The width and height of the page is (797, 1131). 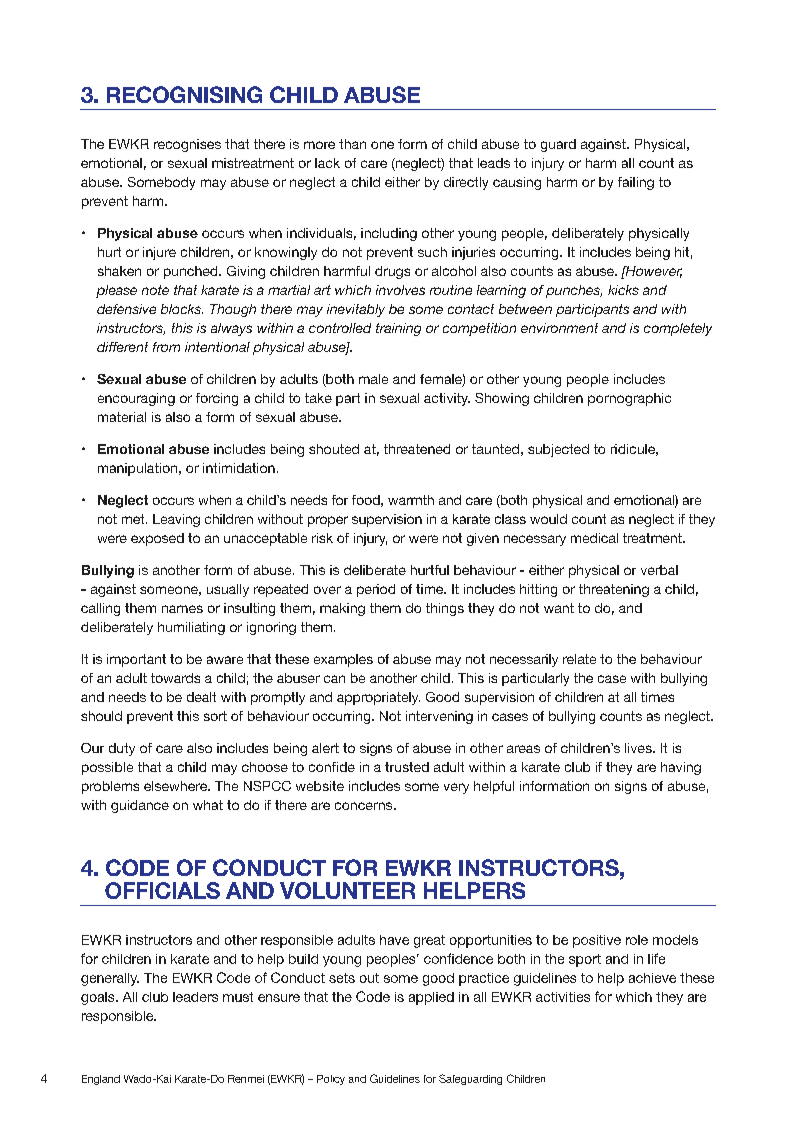 What do you see at coordinates (636, 183) in the page?
I see `failing` at bounding box center [636, 183].
